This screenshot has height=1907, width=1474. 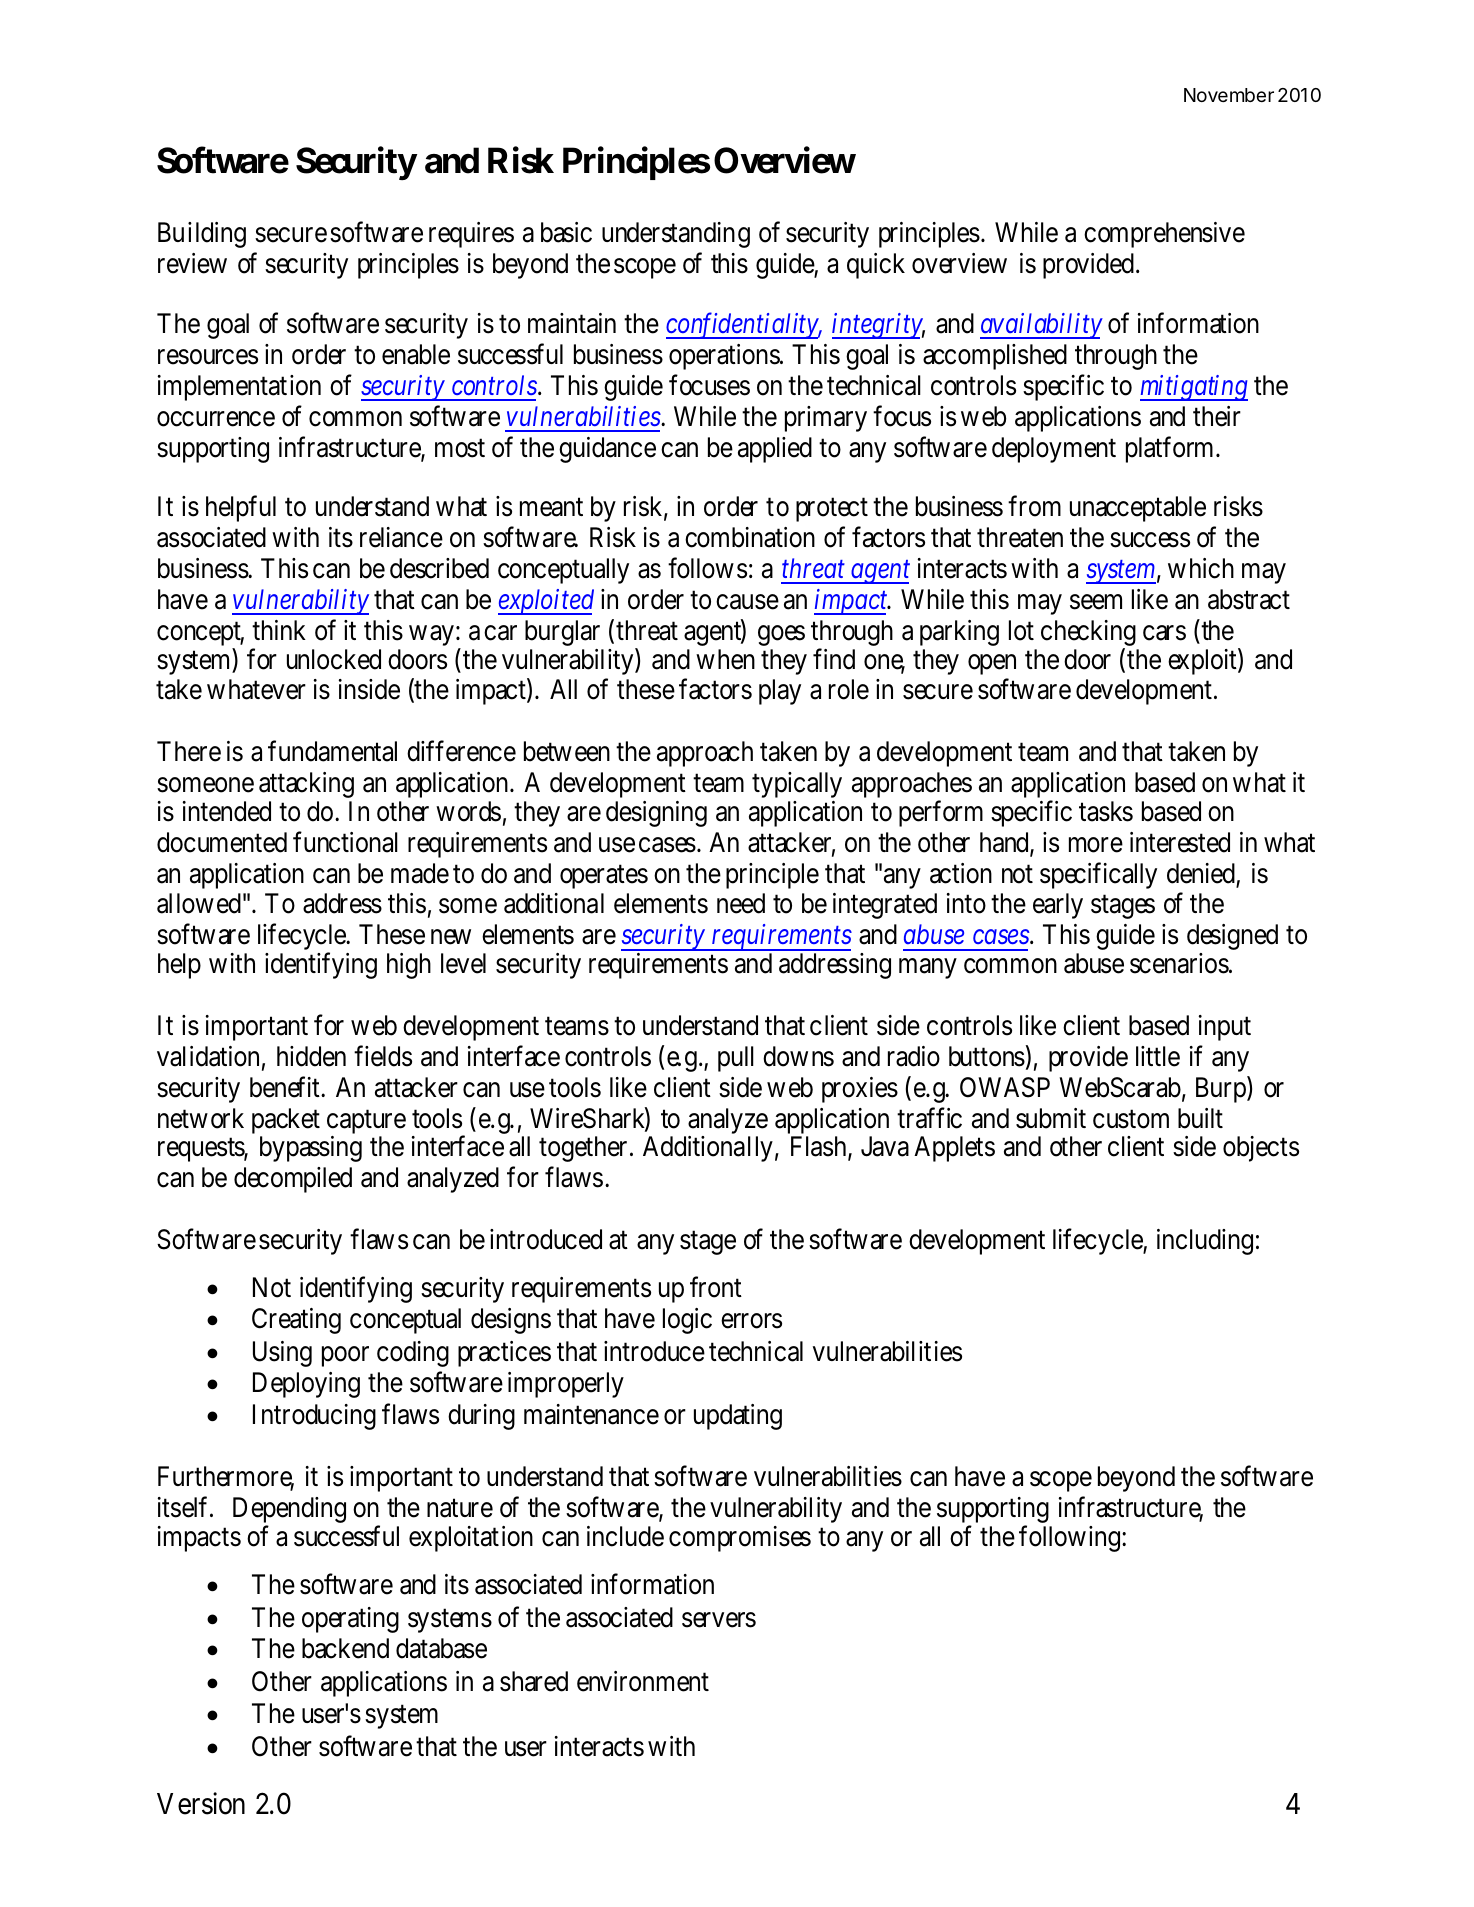 What do you see at coordinates (1058, 906) in the screenshot?
I see `early` at bounding box center [1058, 906].
